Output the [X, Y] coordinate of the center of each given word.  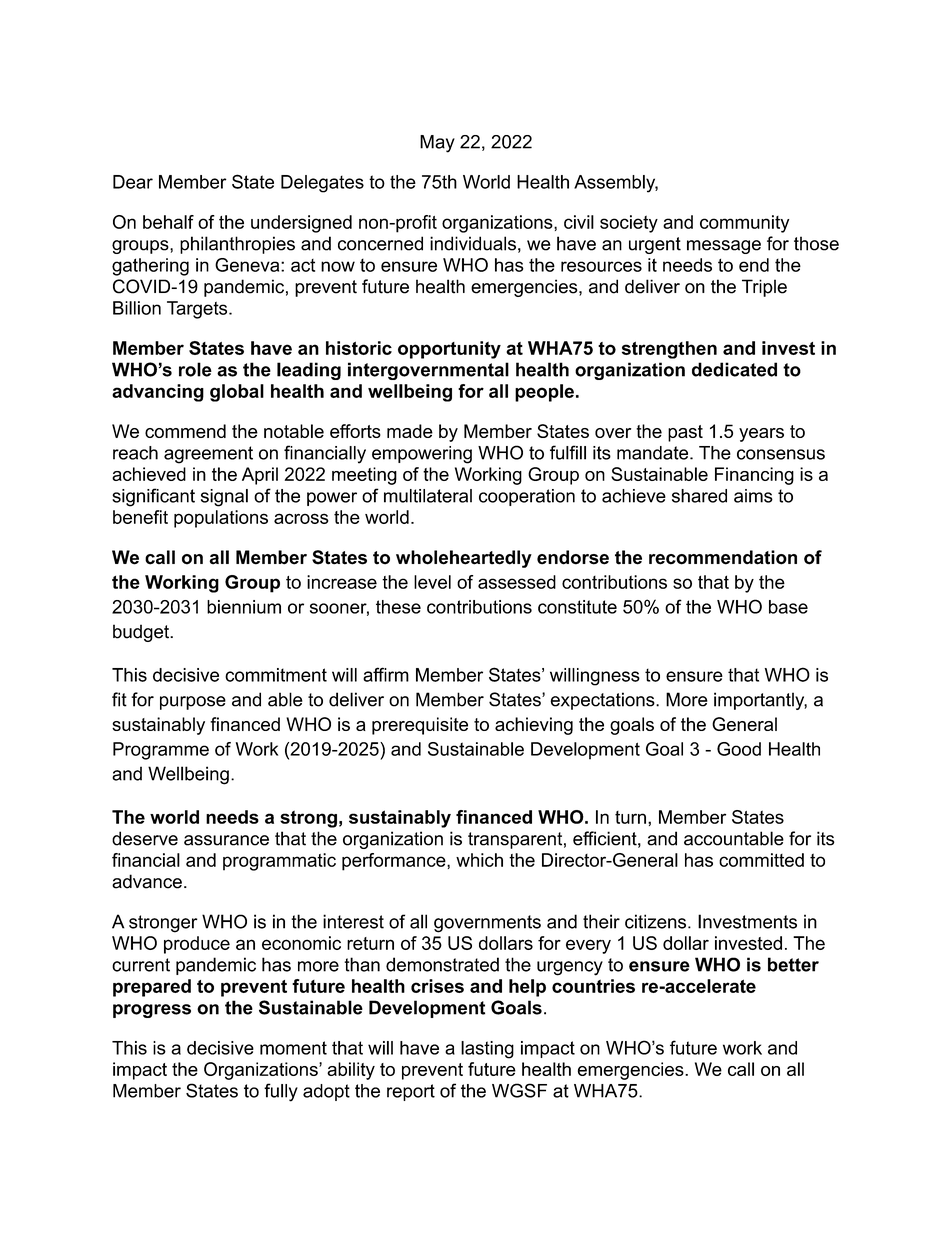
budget [142, 633]
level [432, 582]
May [437, 144]
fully [281, 1092]
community [744, 224]
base [788, 607]
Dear [133, 182]
